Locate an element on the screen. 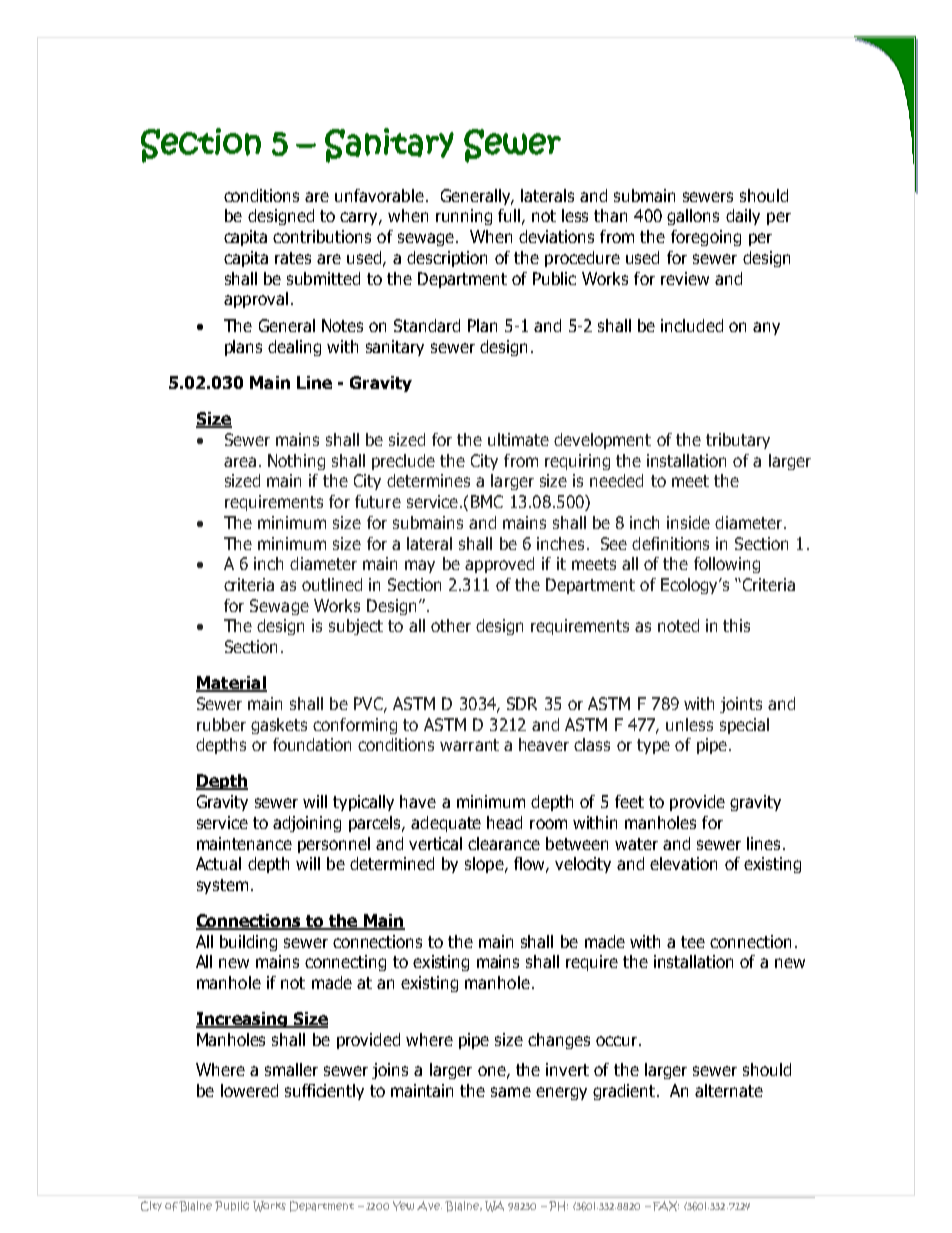 The image size is (952, 1233). ultimate is located at coordinates (518, 439).
